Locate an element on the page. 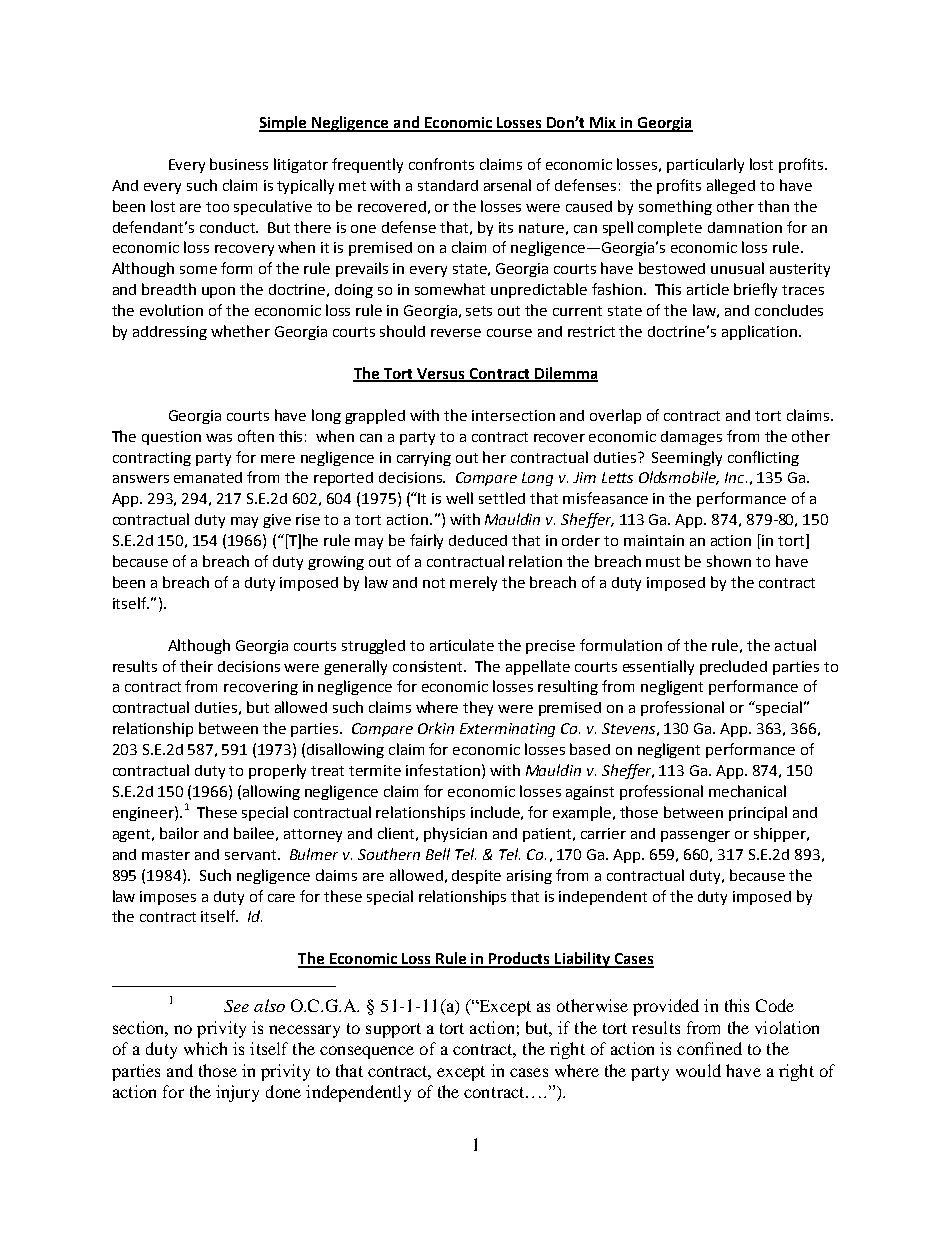  which is located at coordinates (205, 1048).
